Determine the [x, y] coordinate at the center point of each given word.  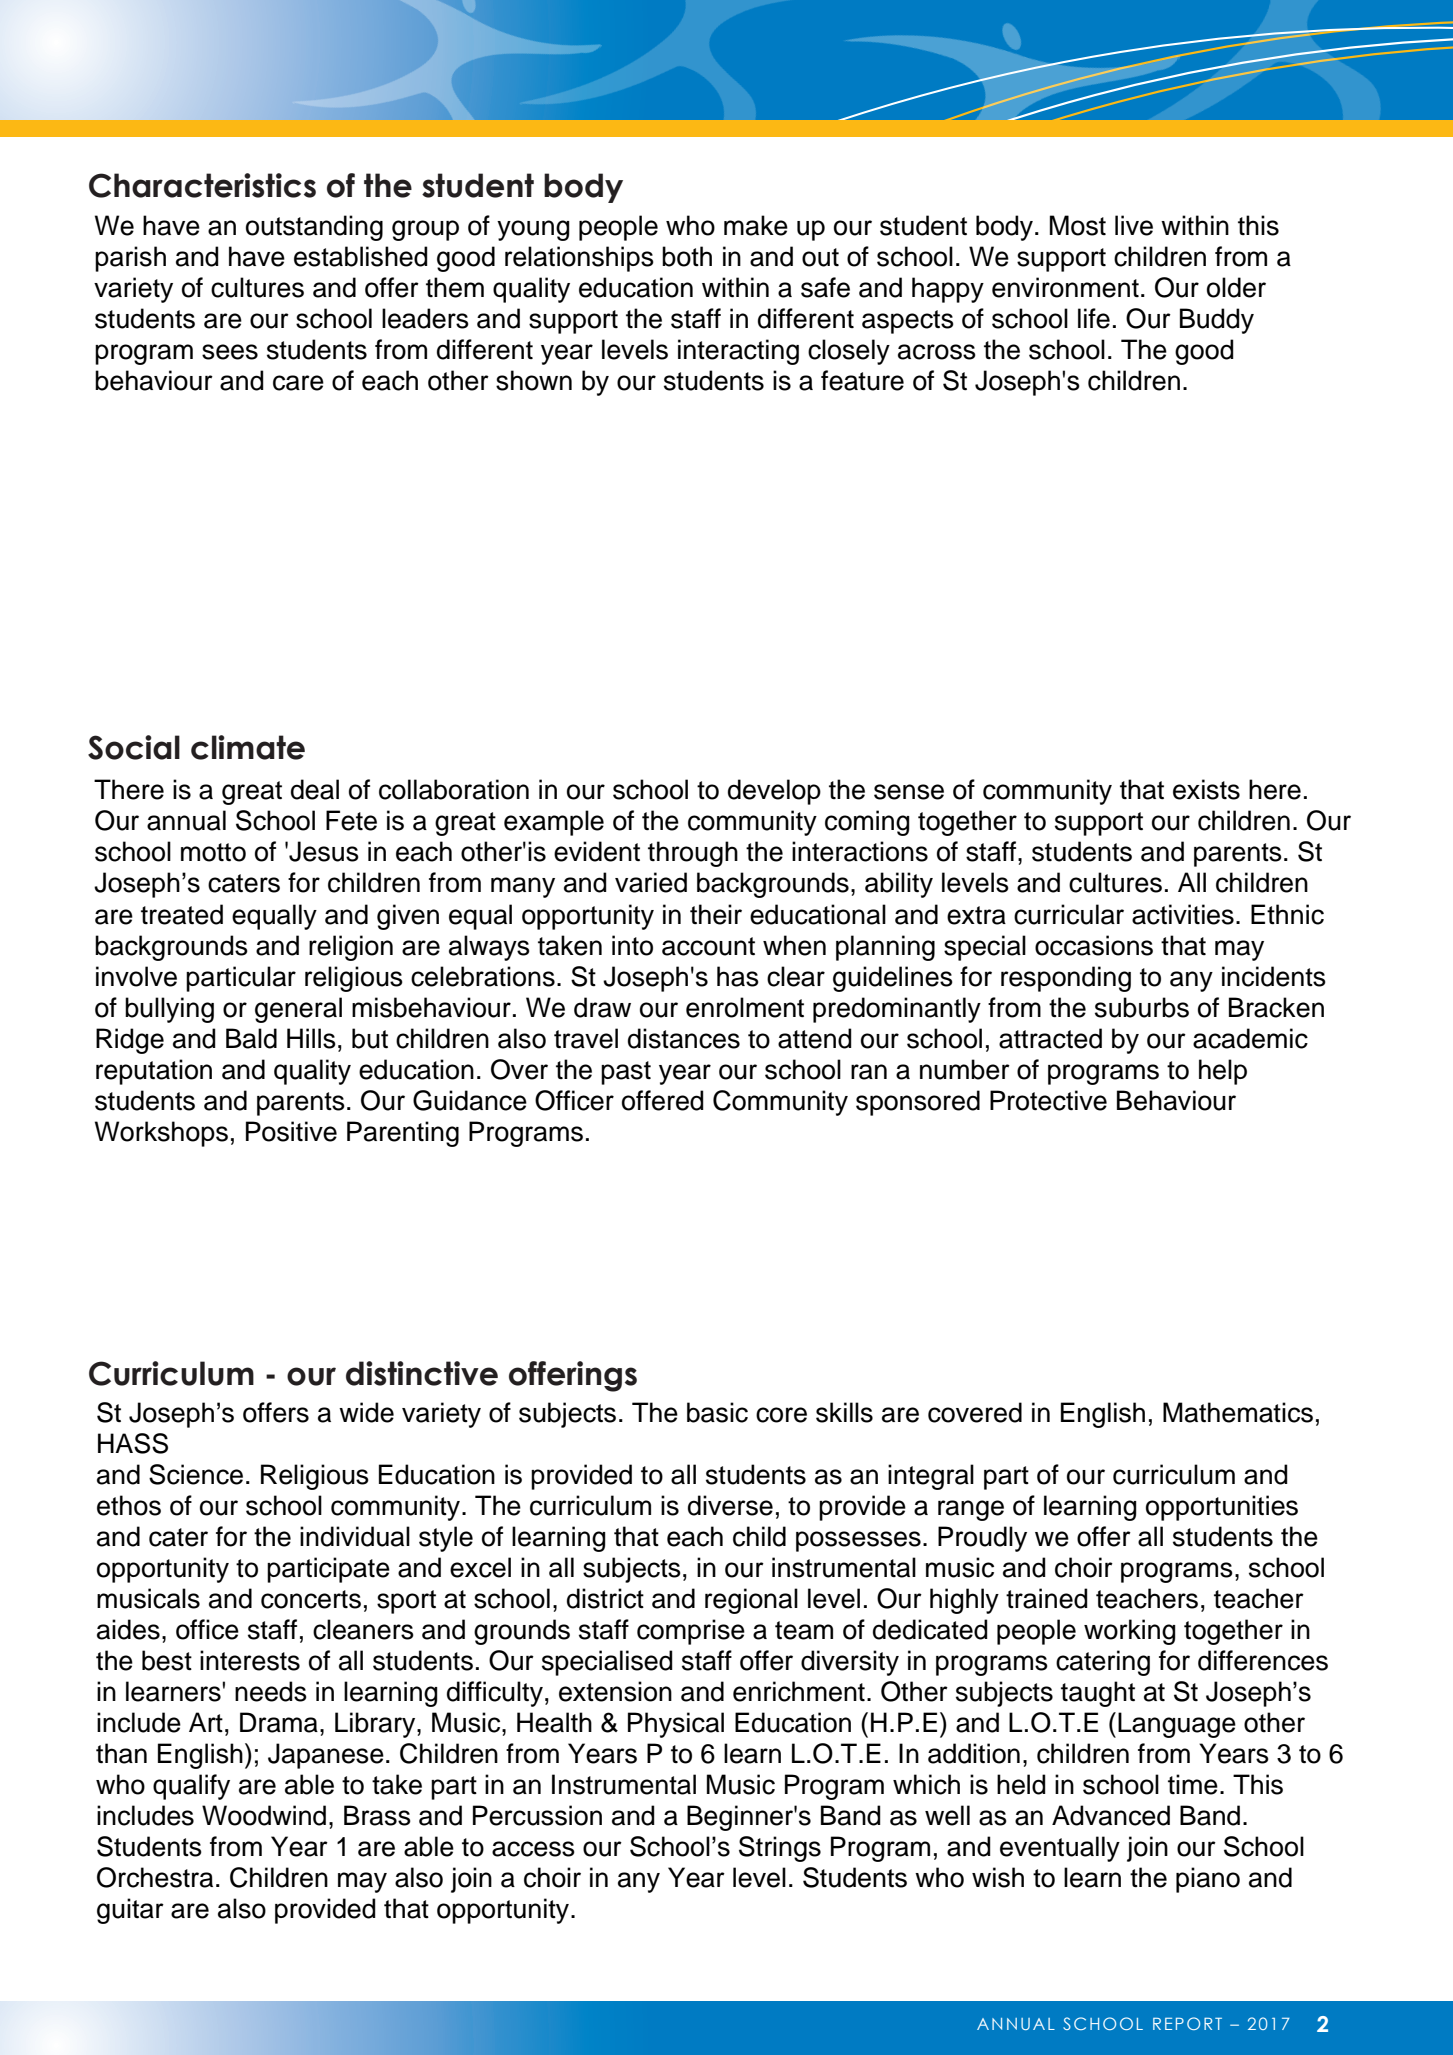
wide [366, 1412]
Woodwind [264, 1815]
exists [1206, 789]
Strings [780, 1849]
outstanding [314, 228]
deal [315, 789]
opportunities [1222, 1508]
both [687, 256]
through [693, 854]
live [1134, 225]
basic [717, 1412]
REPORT [1187, 2023]
